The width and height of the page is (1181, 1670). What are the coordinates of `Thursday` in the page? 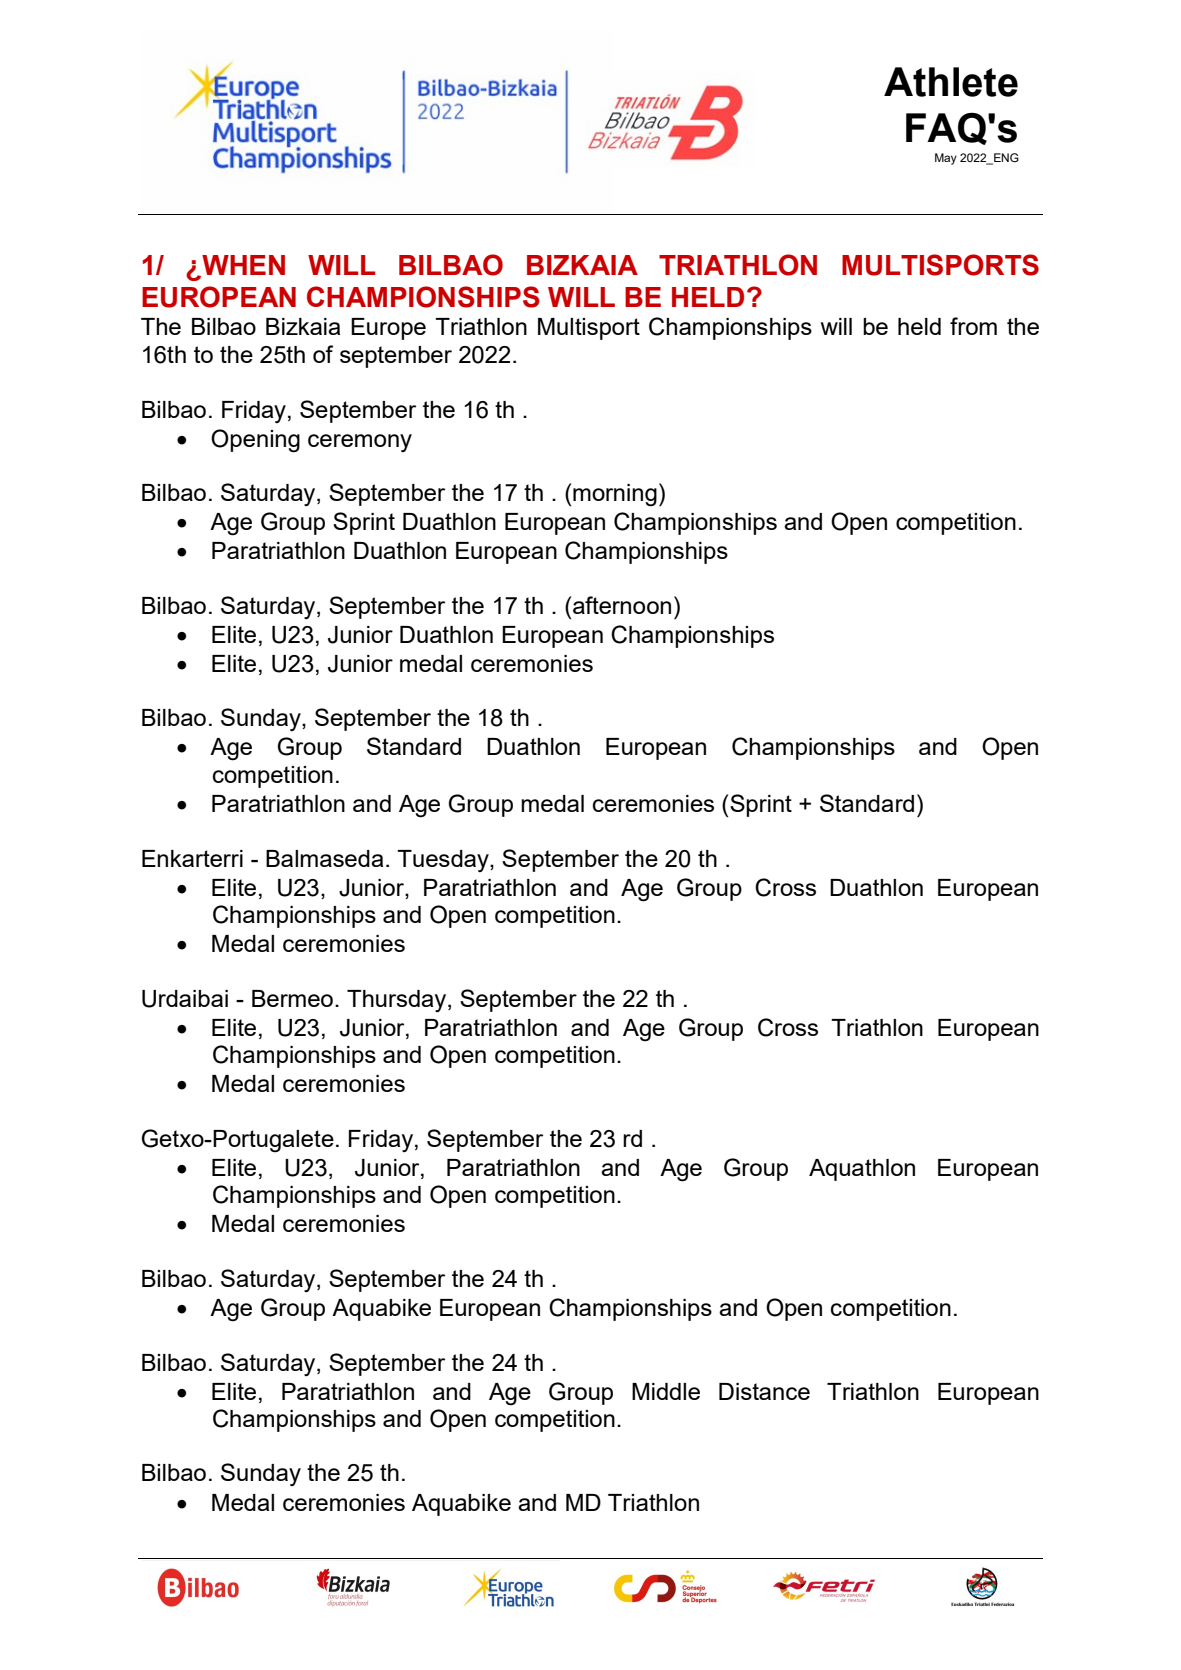 It's located at (398, 1001).
